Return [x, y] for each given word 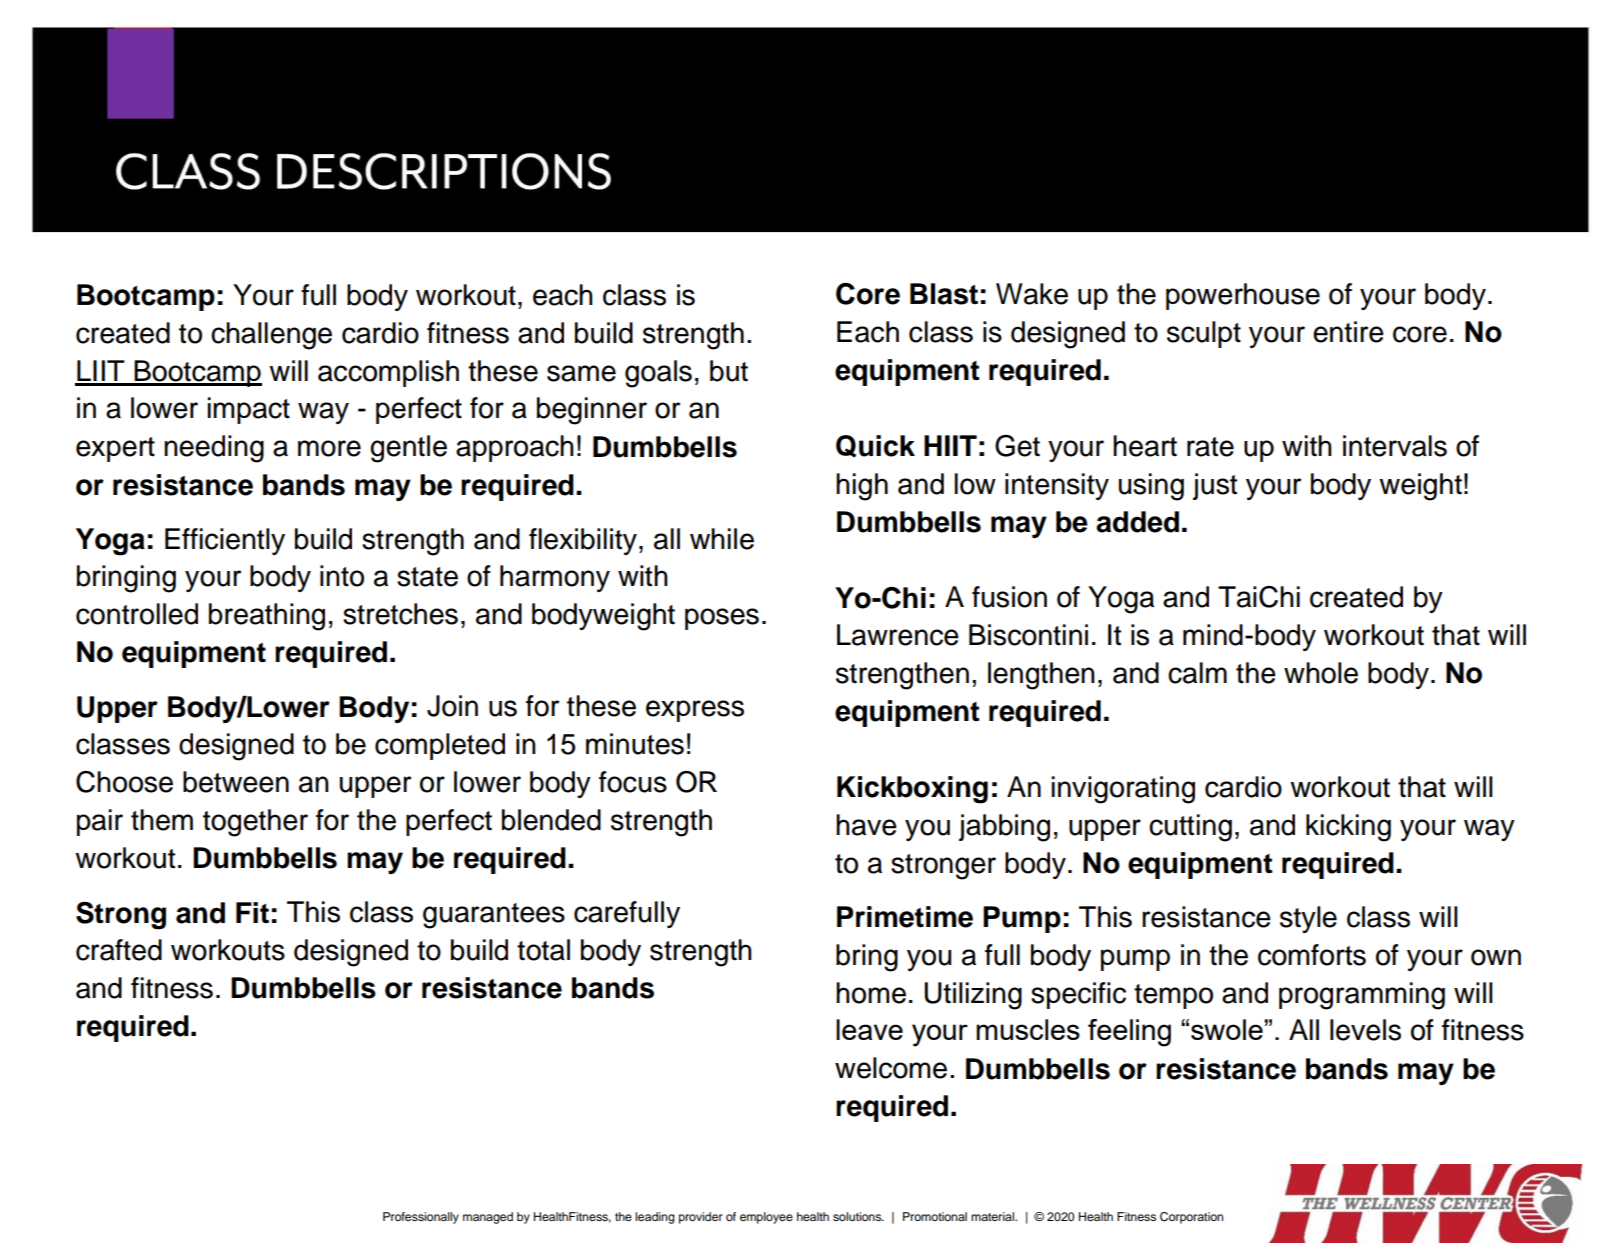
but [729, 371]
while [722, 539]
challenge [271, 336]
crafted [119, 950]
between [236, 782]
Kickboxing [912, 790]
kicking [1348, 828]
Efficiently [225, 541]
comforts [1312, 955]
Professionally [421, 1218]
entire [1348, 332]
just [1215, 486]
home [871, 993]
